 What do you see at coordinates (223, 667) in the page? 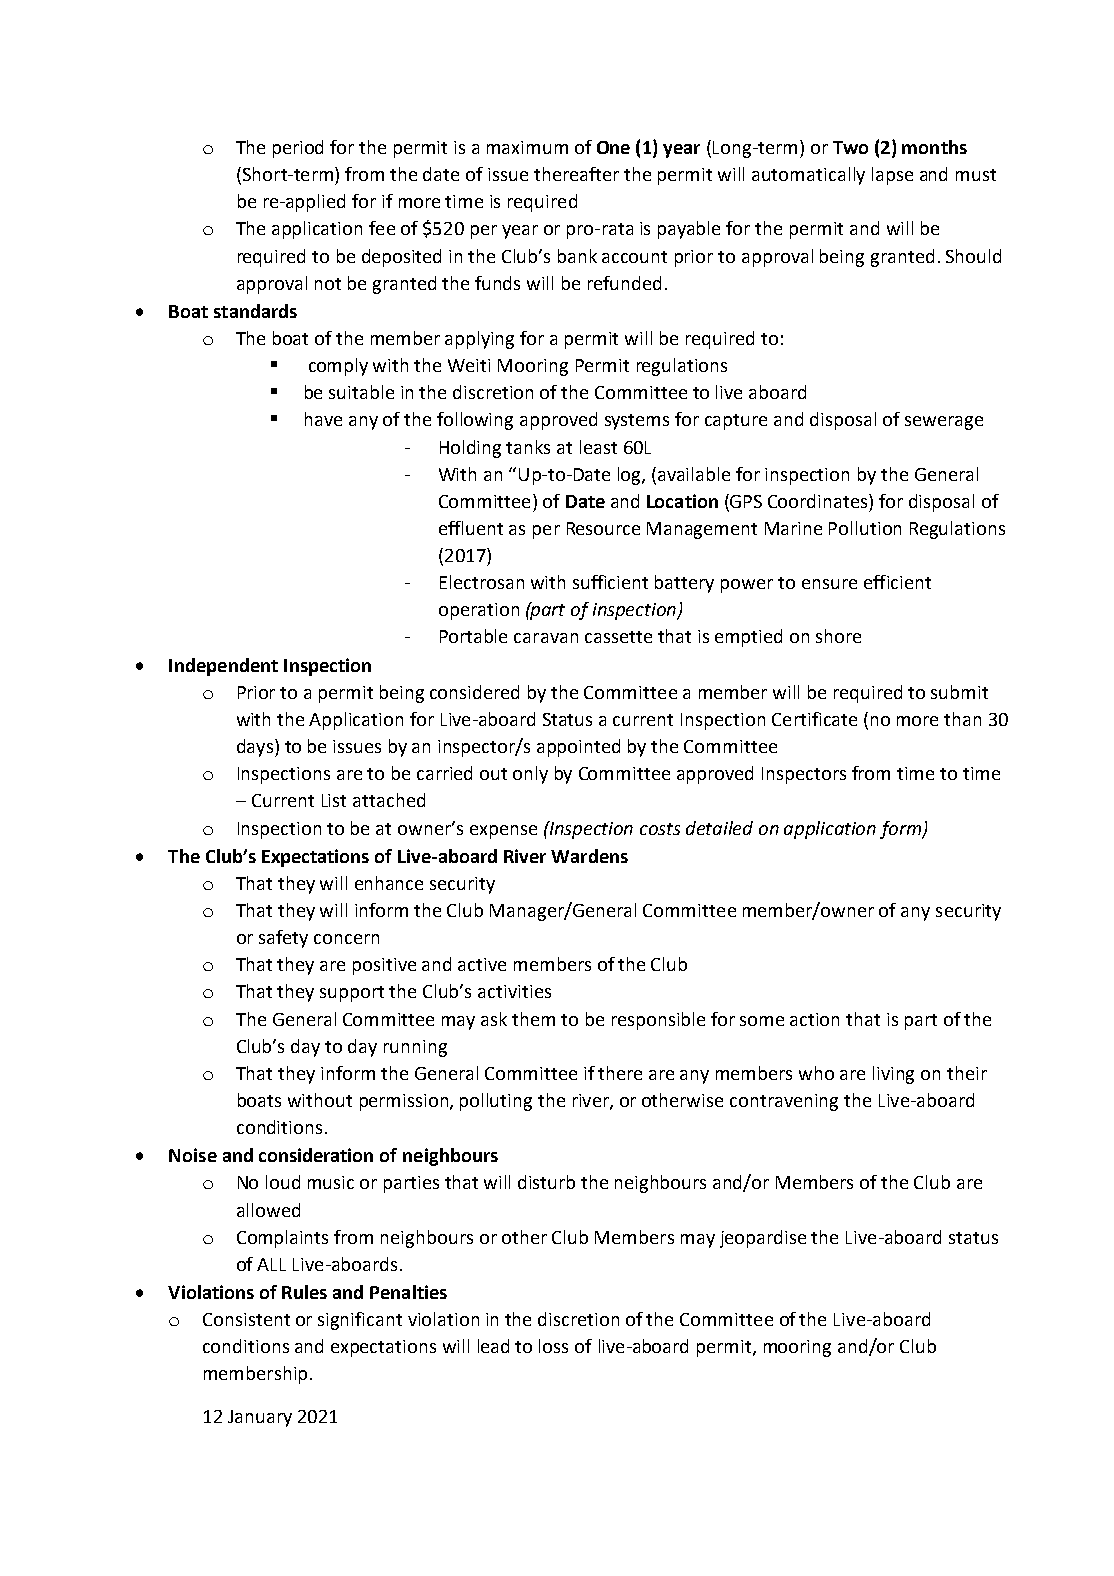
I see `Independent` at bounding box center [223, 667].
